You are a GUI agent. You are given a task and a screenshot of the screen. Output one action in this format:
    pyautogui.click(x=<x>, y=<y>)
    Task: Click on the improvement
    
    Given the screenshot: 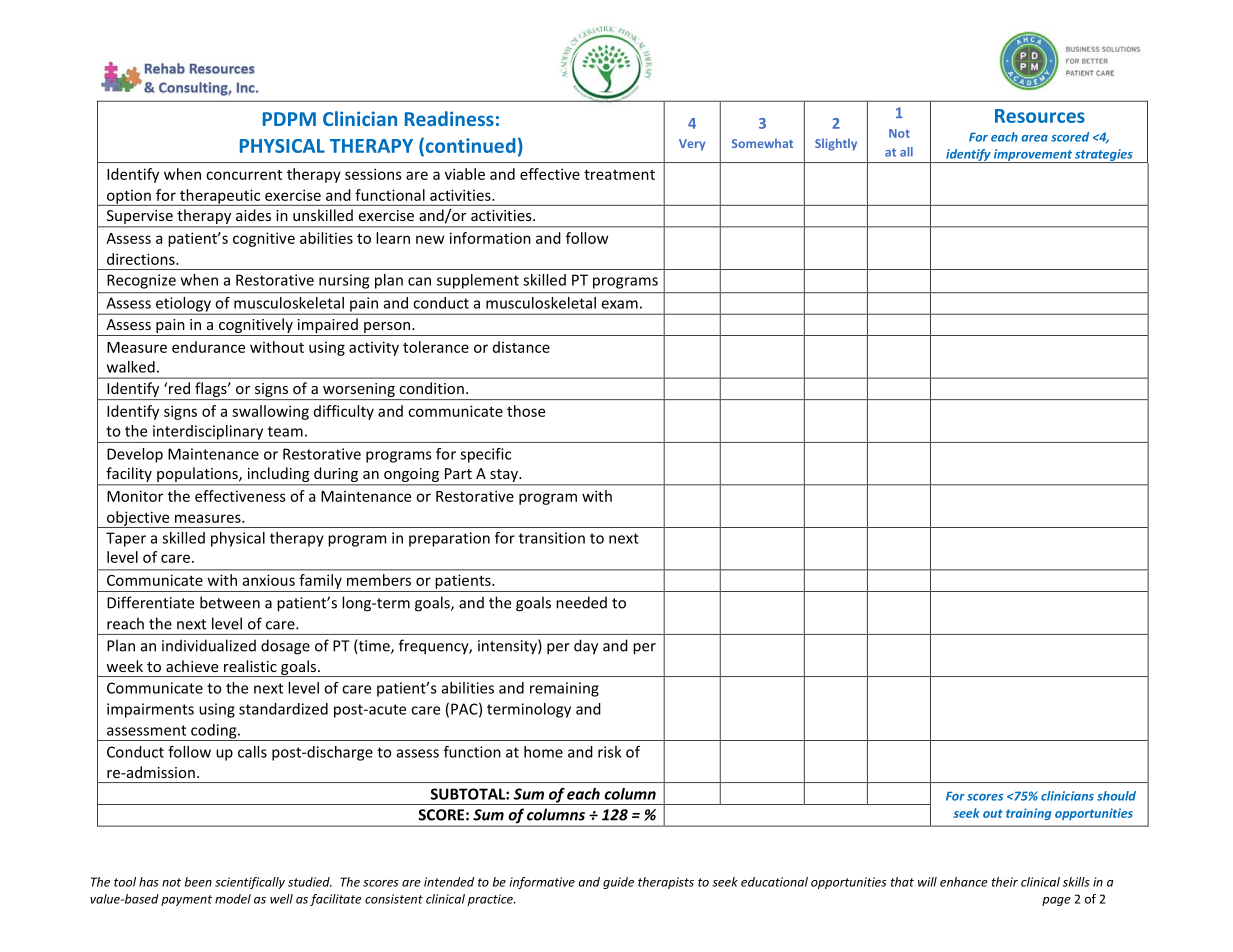 What is the action you would take?
    pyautogui.click(x=1033, y=156)
